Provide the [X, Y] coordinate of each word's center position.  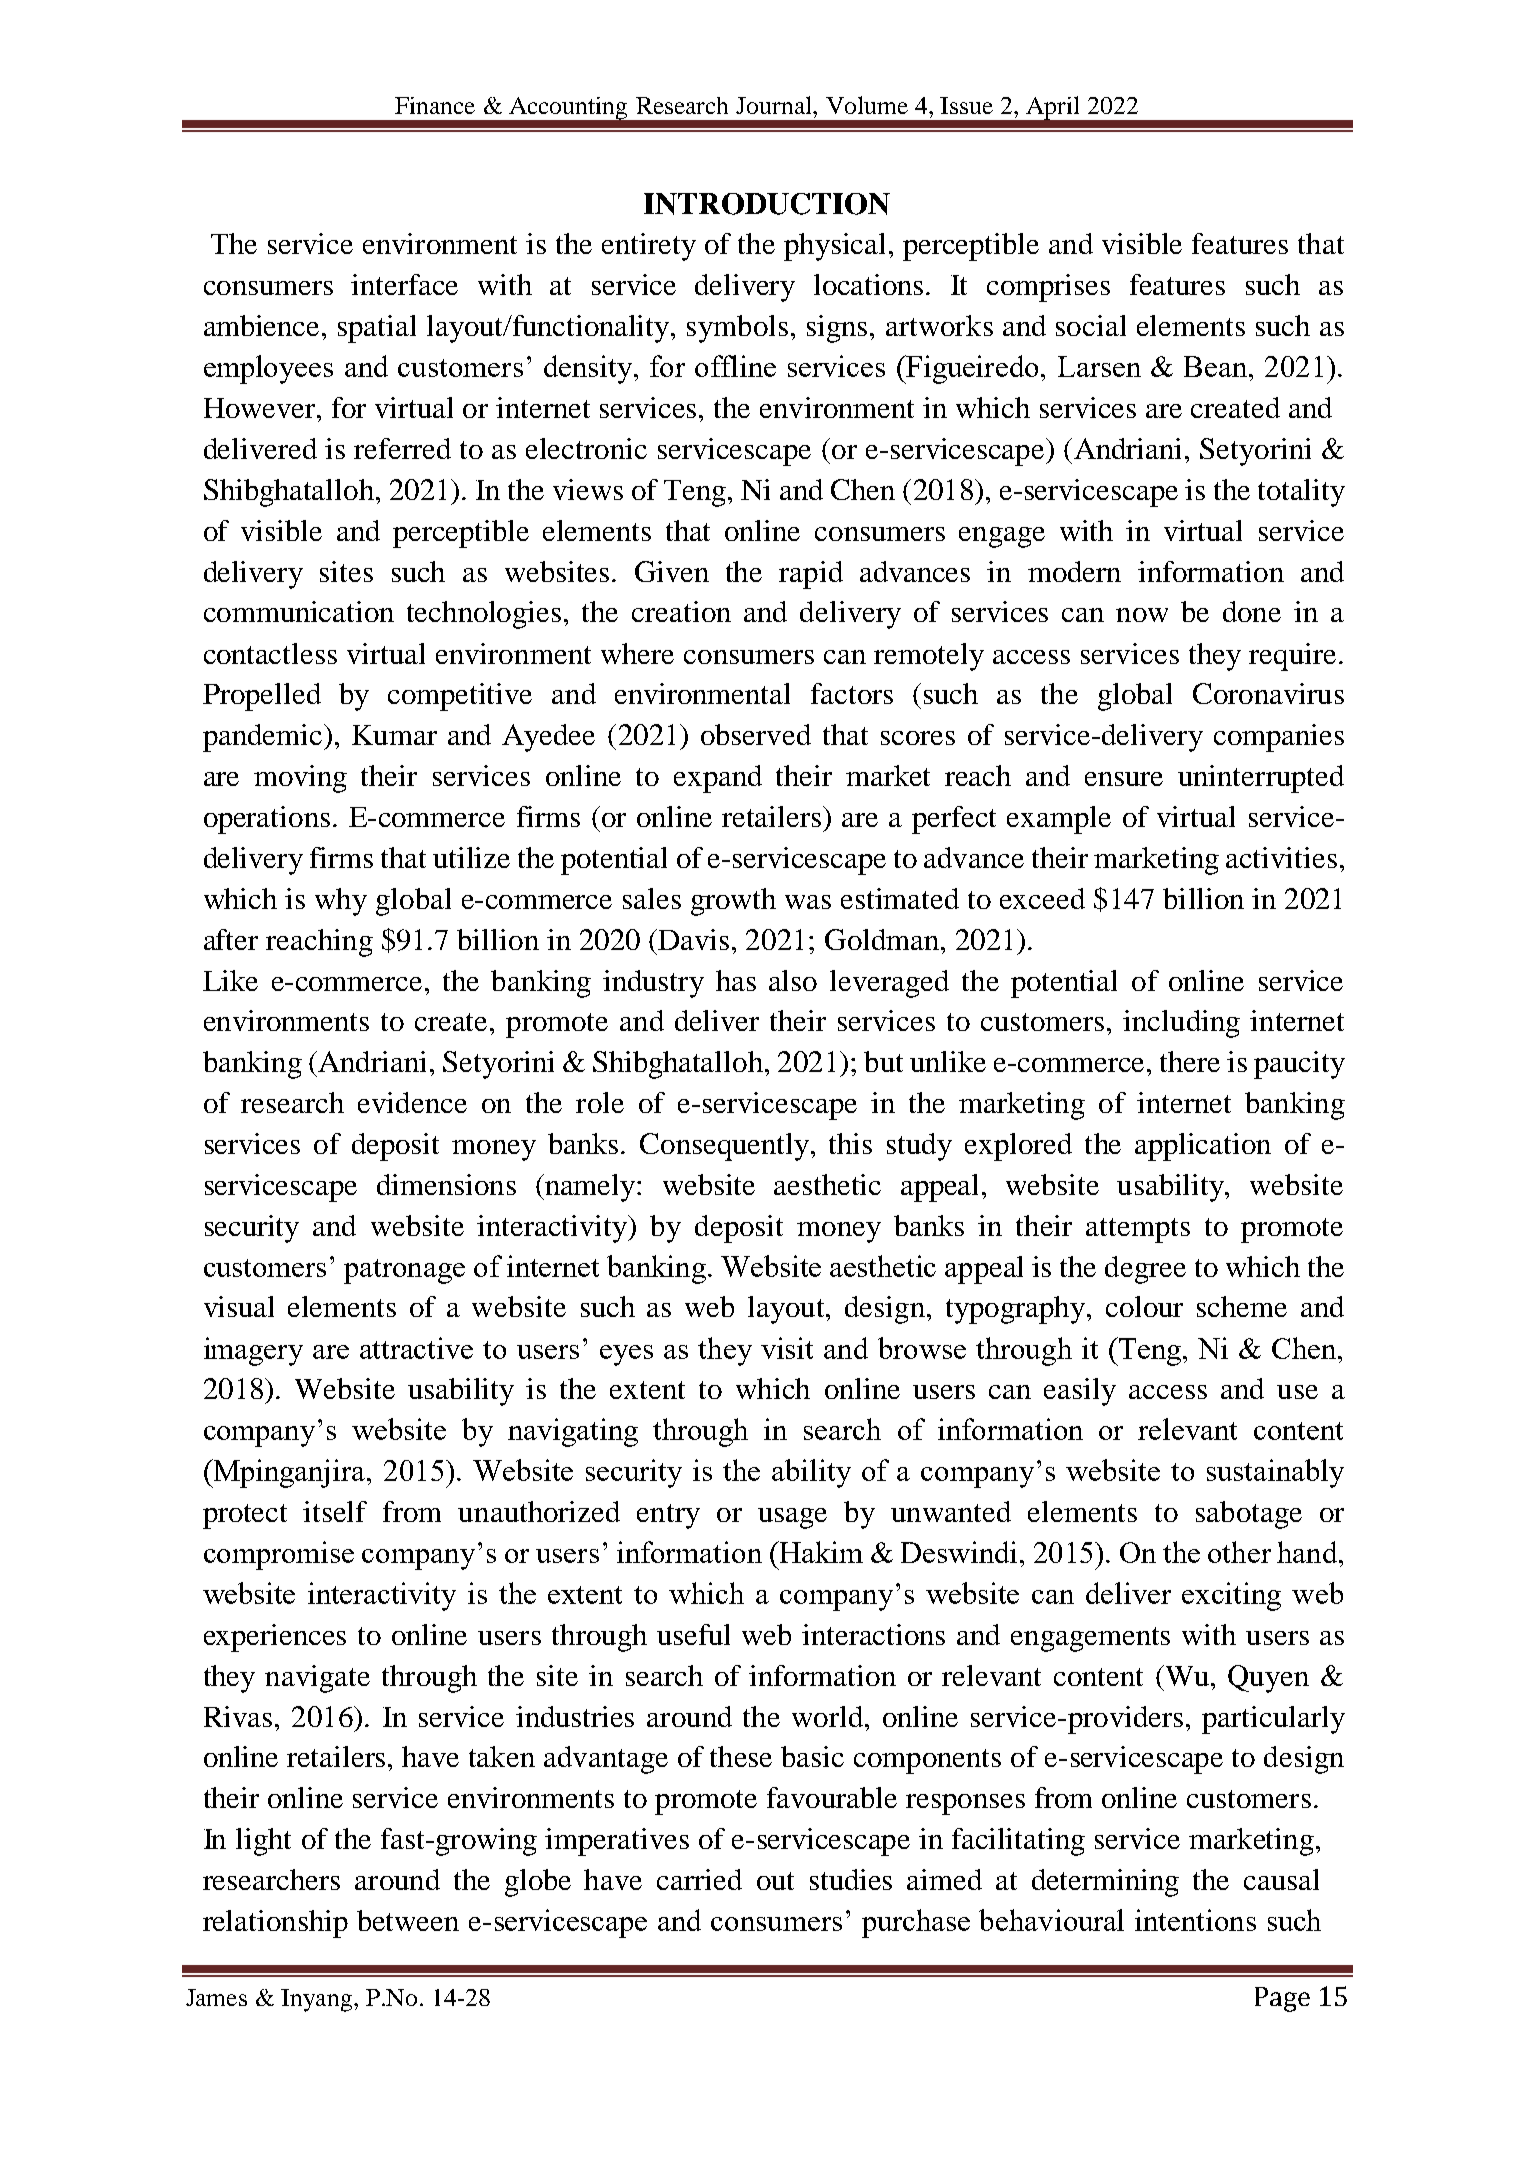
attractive [416, 1348]
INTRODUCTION [767, 204]
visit [787, 1348]
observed [756, 734]
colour [1144, 1306]
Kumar [394, 735]
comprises [1048, 288]
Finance [435, 105]
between [408, 1920]
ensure [1124, 779]
